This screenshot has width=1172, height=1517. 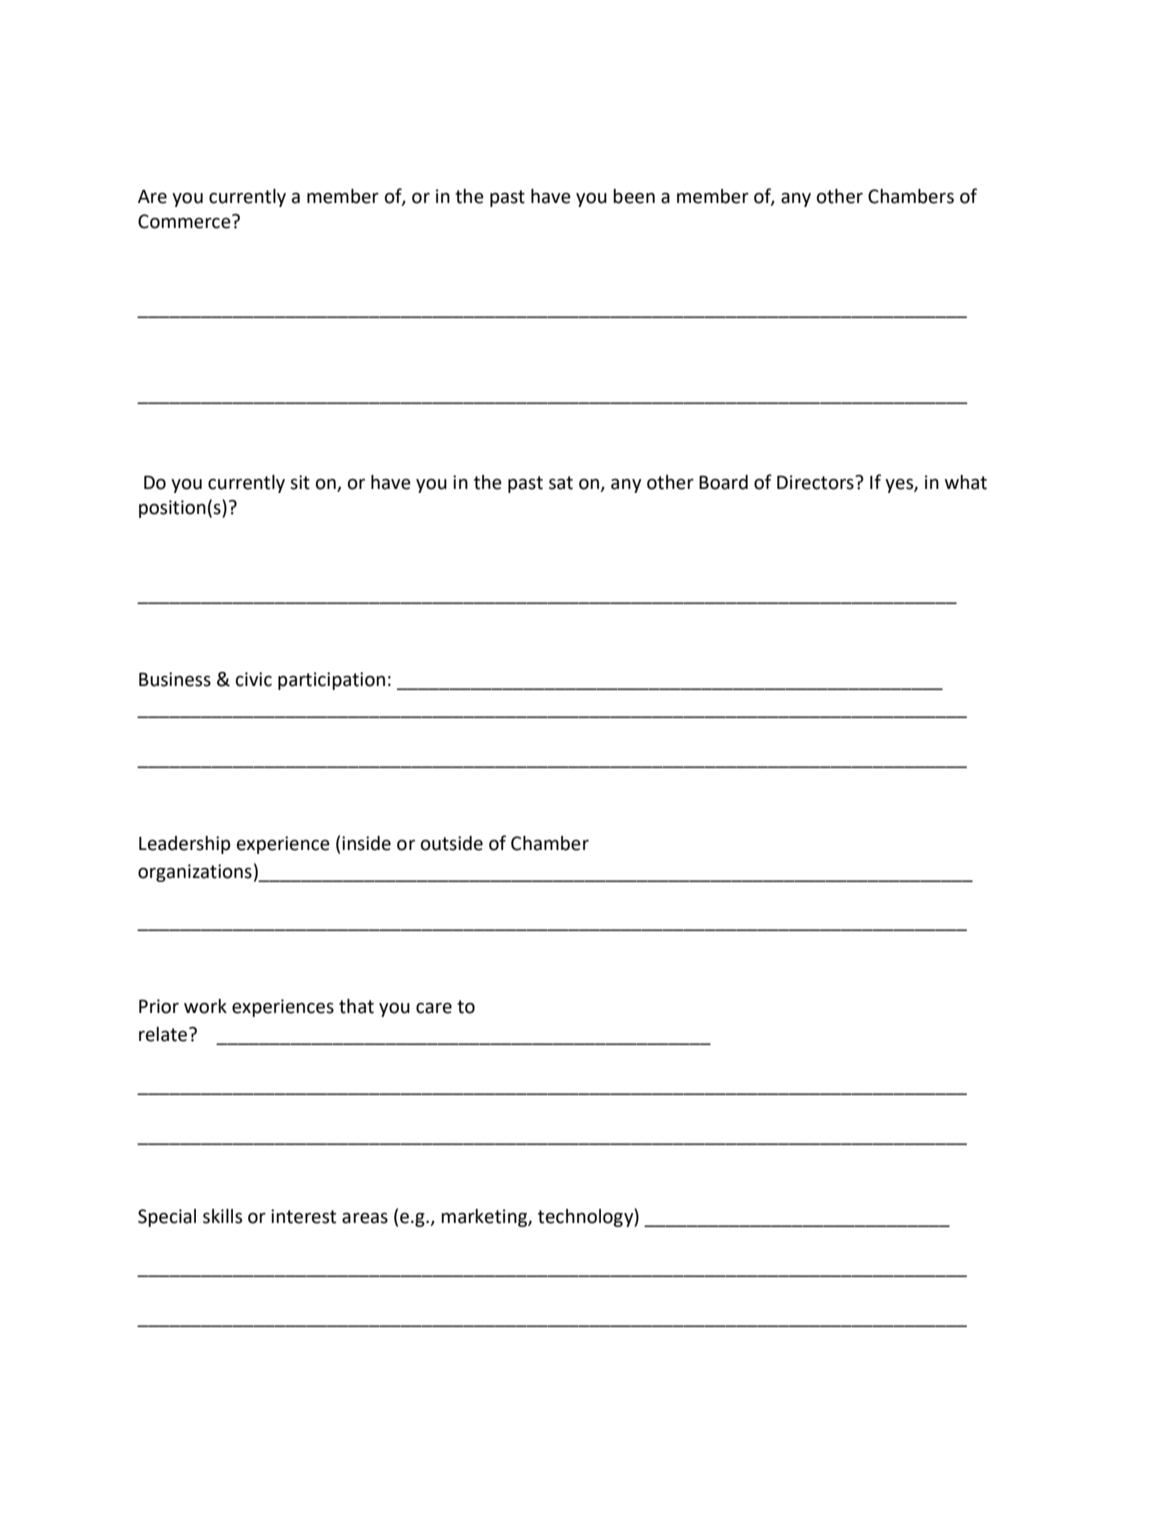 What do you see at coordinates (185, 221) in the screenshot?
I see `Commerce` at bounding box center [185, 221].
